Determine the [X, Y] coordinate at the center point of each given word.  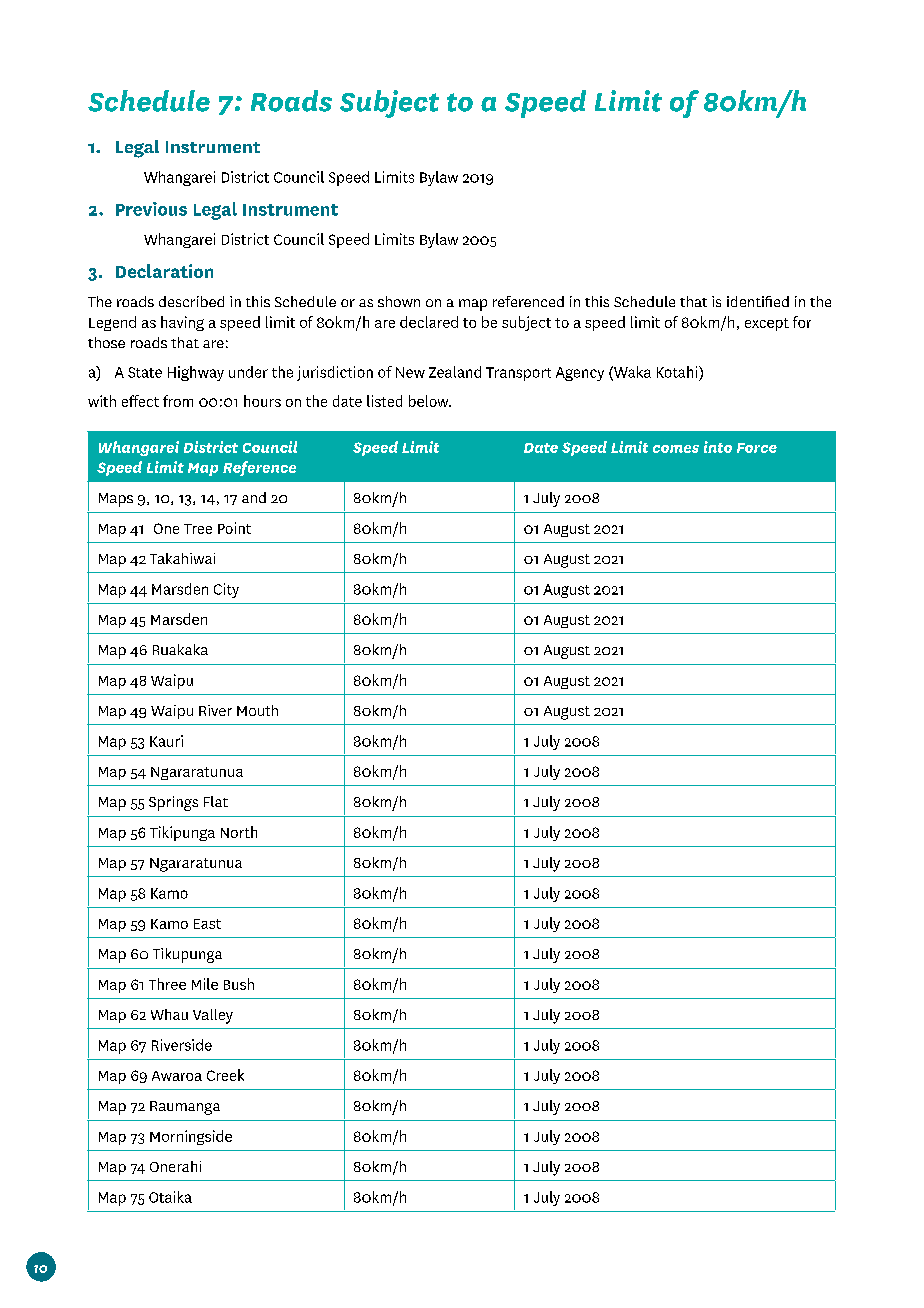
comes [676, 449]
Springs [173, 803]
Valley [213, 1016]
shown [399, 301]
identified [758, 301]
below [430, 401]
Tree [198, 529]
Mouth [257, 710]
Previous [151, 209]
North [239, 832]
